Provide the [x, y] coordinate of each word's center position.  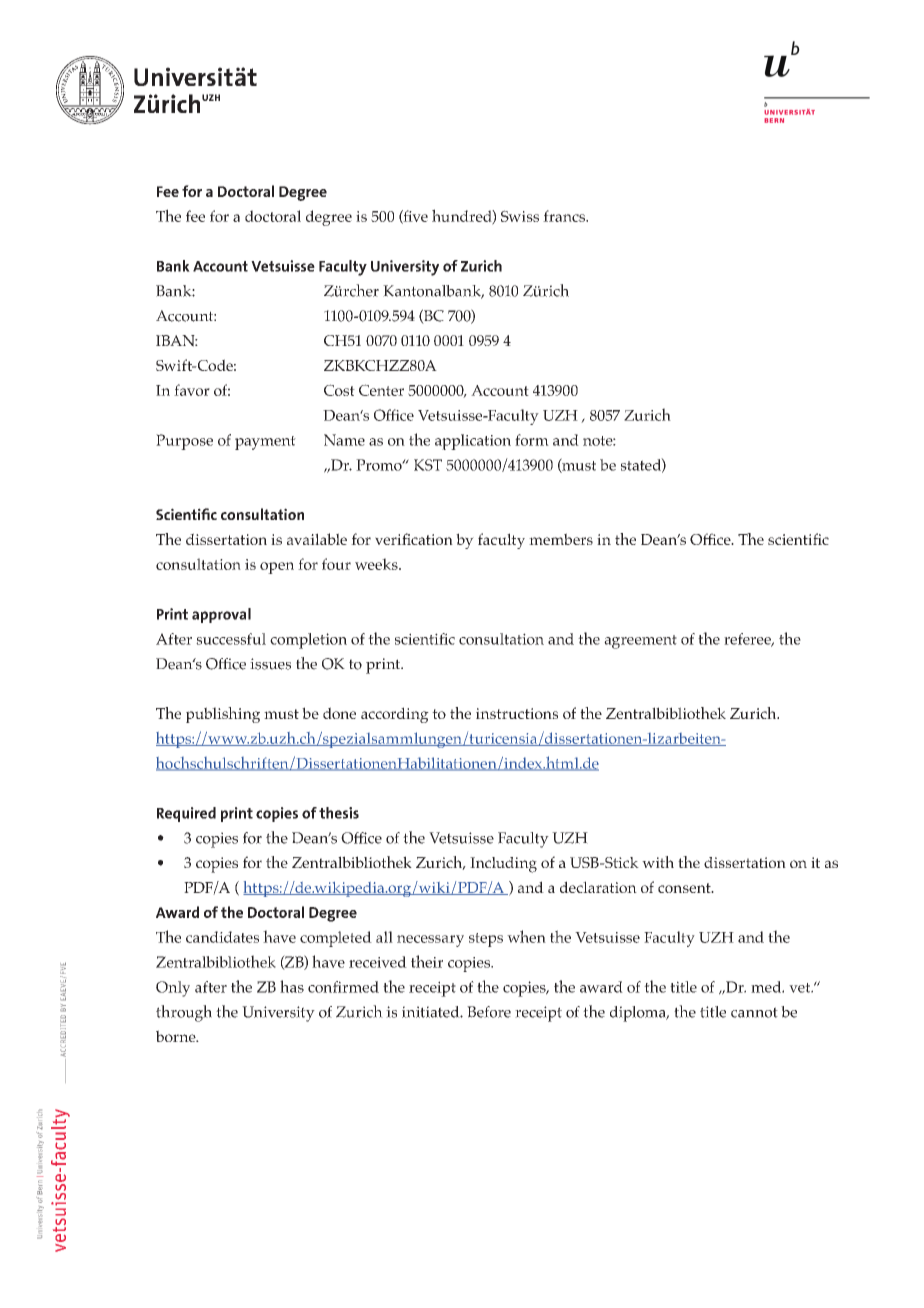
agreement [640, 642]
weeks [377, 564]
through [184, 1013]
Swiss [520, 216]
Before [489, 1012]
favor [192, 390]
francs [565, 216]
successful [231, 639]
